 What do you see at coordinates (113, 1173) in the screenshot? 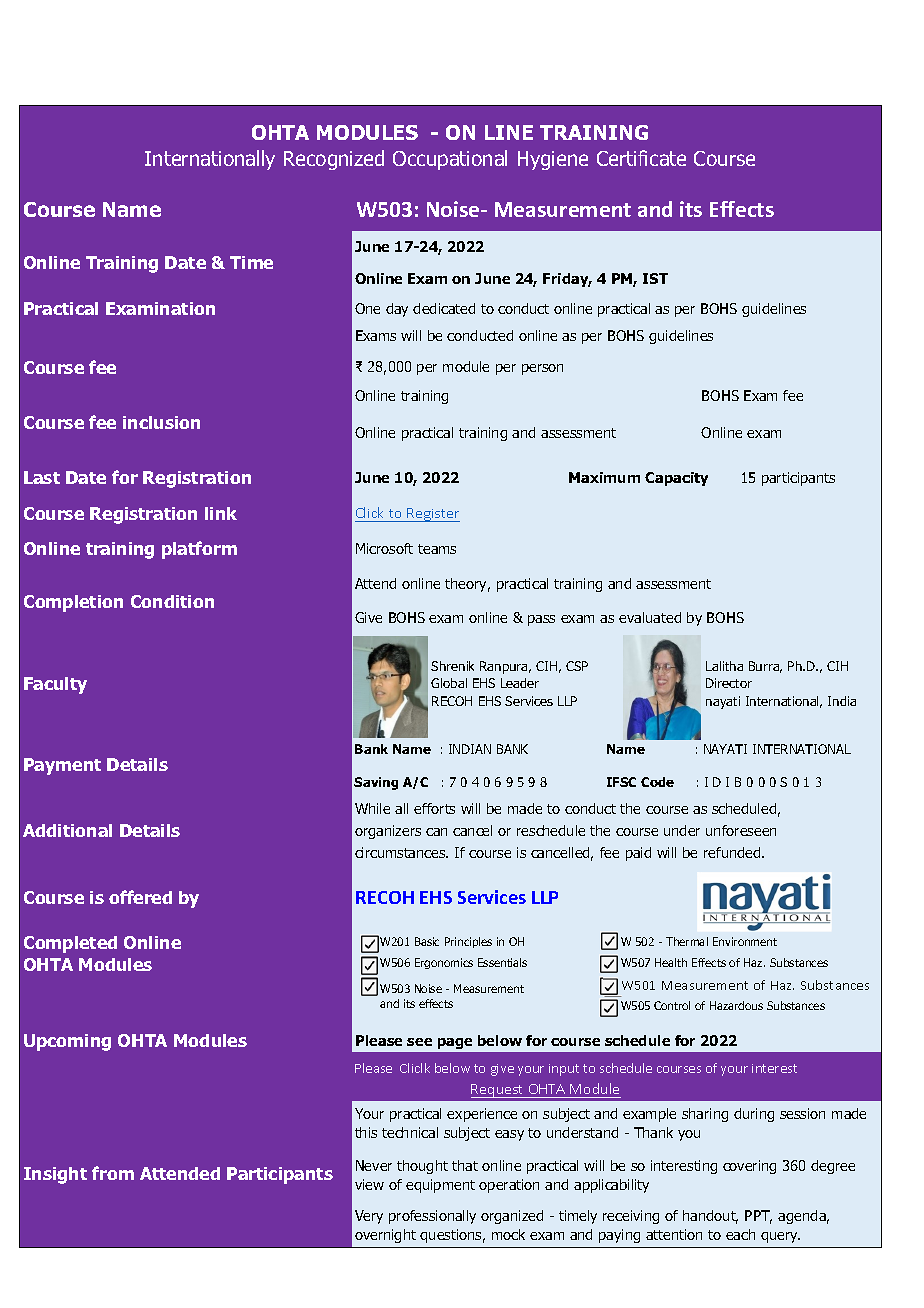
I see `from` at bounding box center [113, 1173].
